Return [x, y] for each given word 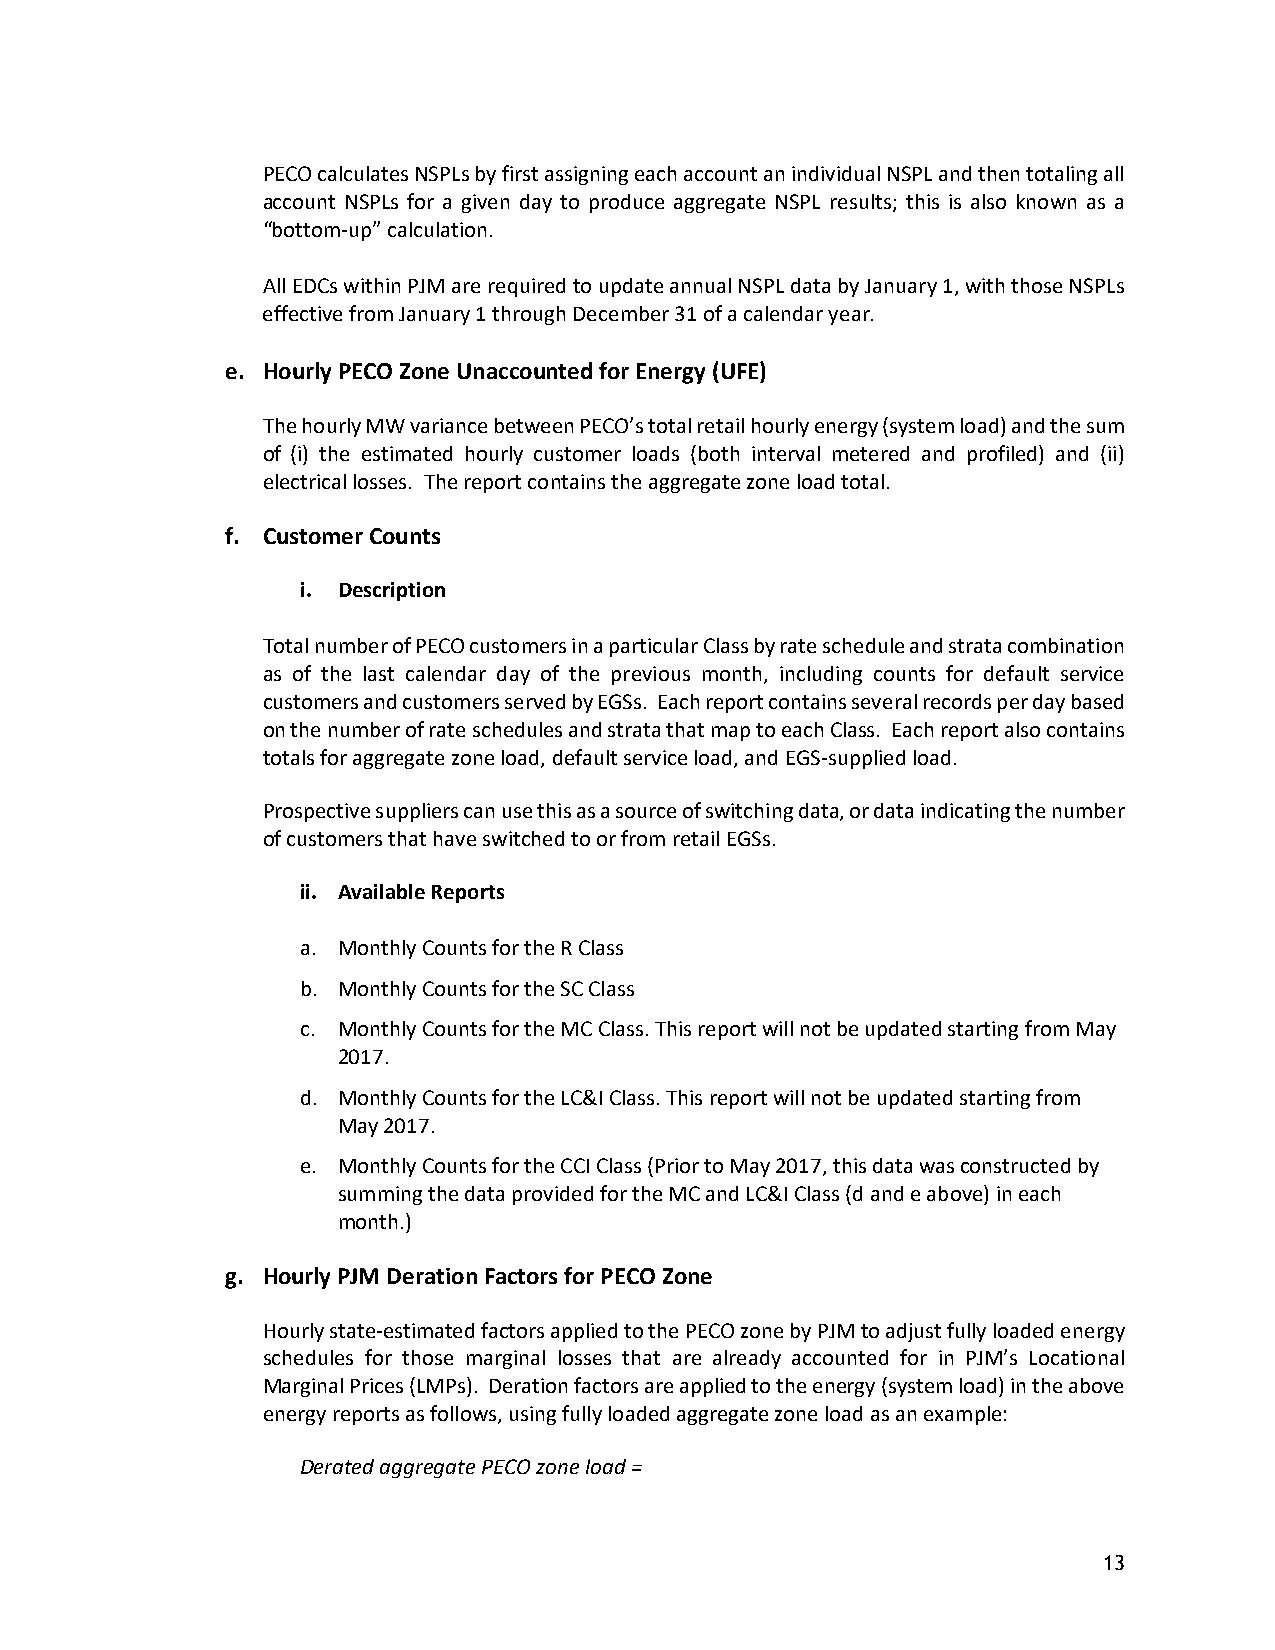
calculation [437, 229]
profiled [1004, 455]
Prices [377, 1385]
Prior [677, 1165]
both [719, 453]
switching [749, 812]
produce [627, 203]
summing [380, 1195]
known [1046, 201]
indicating [965, 812]
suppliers [417, 812]
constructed [1015, 1165]
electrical [305, 481]
